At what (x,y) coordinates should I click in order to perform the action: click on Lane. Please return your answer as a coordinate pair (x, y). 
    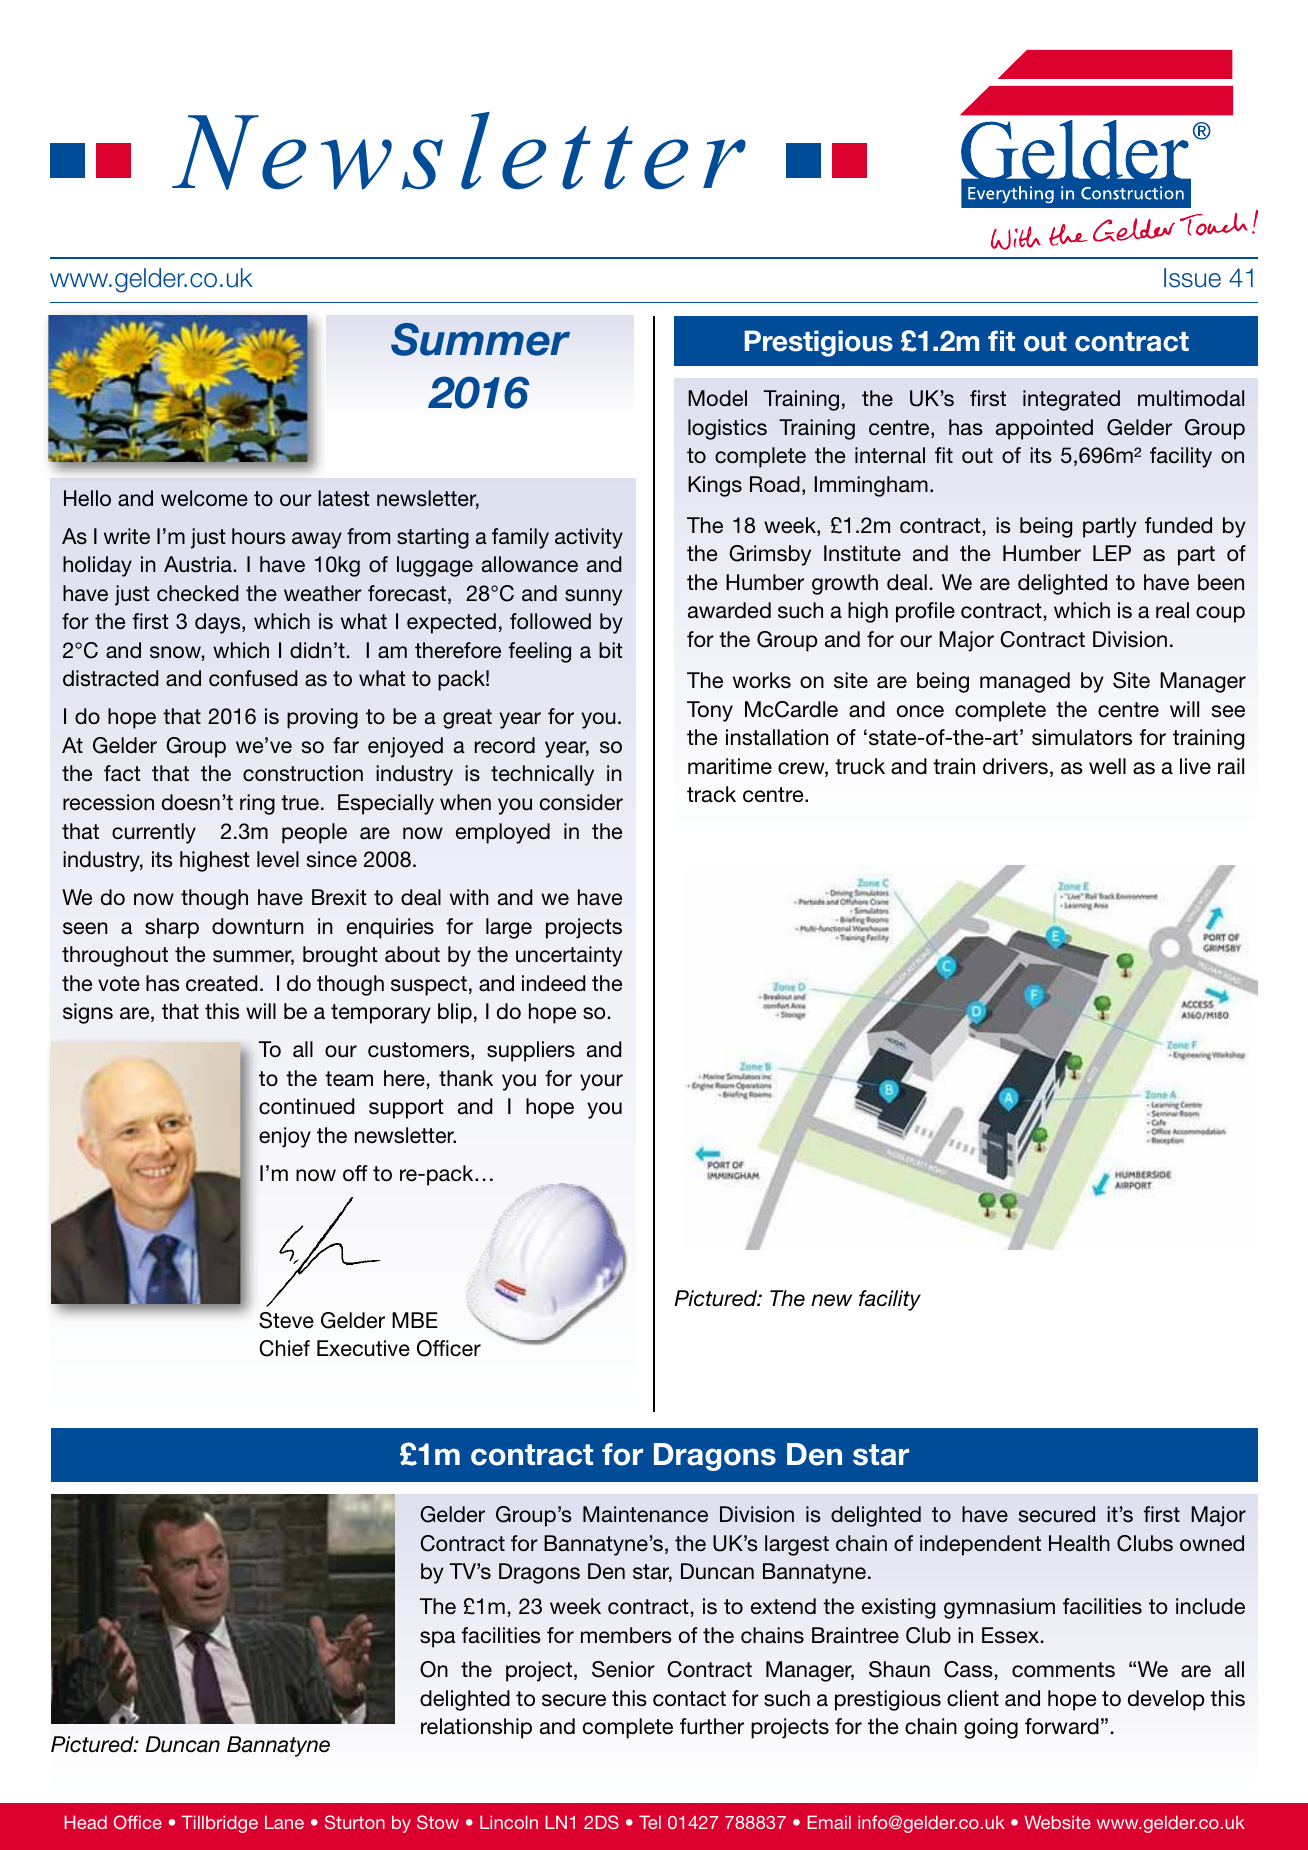
    Looking at the image, I should click on (284, 1822).
